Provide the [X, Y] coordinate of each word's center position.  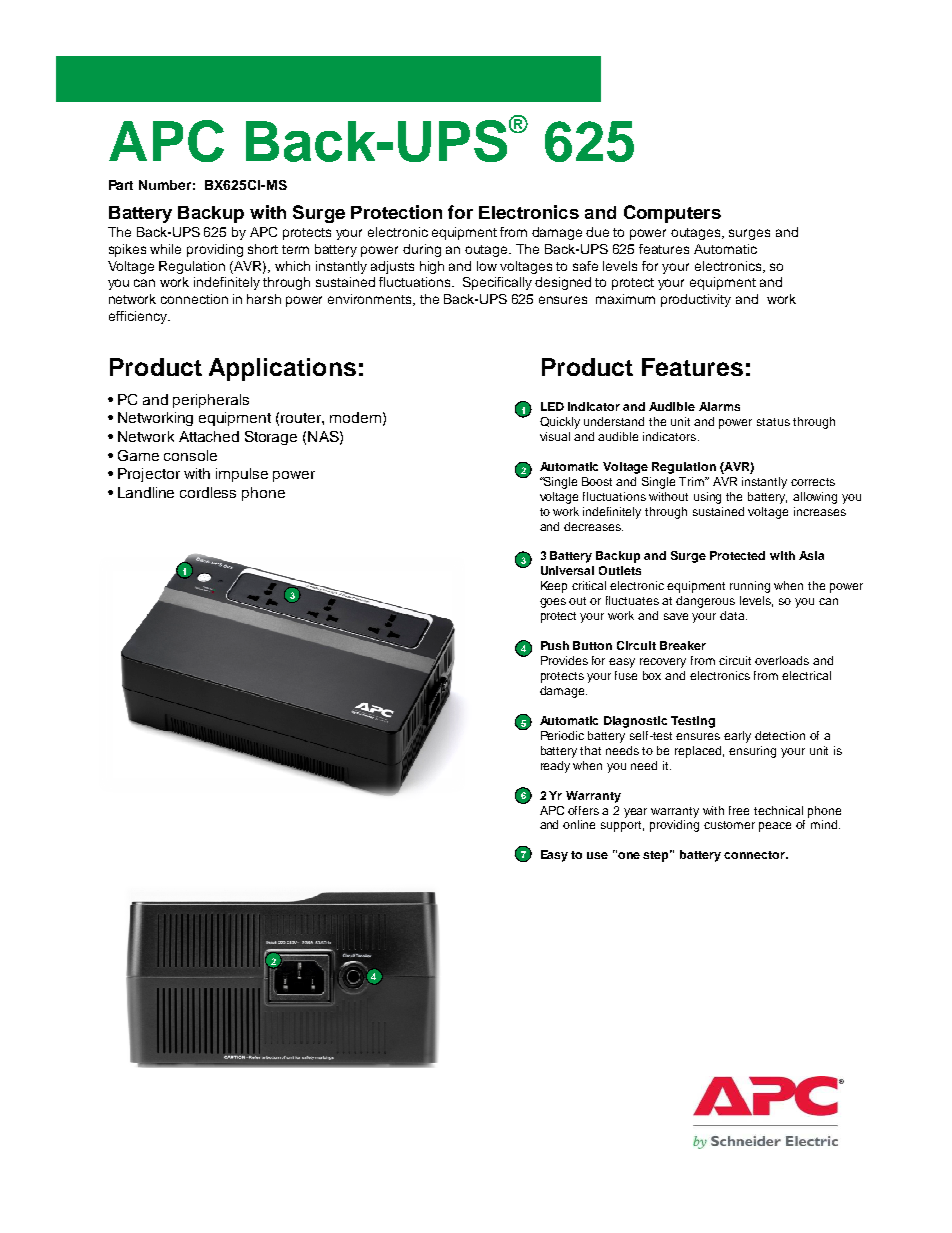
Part [121, 185]
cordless [208, 492]
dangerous [705, 602]
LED [552, 406]
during [422, 250]
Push [555, 645]
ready [555, 767]
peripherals [211, 401]
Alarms [719, 406]
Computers [672, 214]
